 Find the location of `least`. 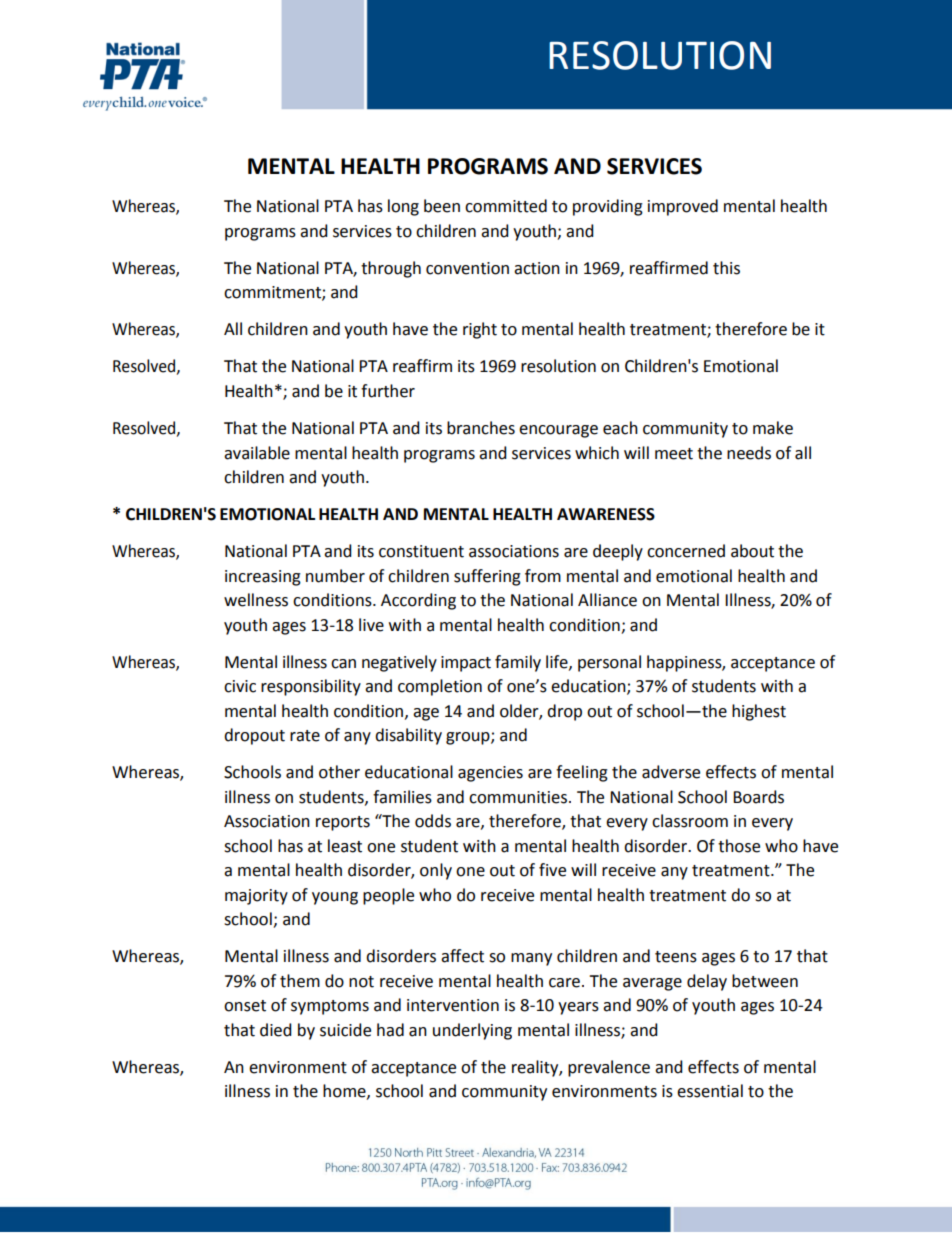

least is located at coordinates (345, 846).
